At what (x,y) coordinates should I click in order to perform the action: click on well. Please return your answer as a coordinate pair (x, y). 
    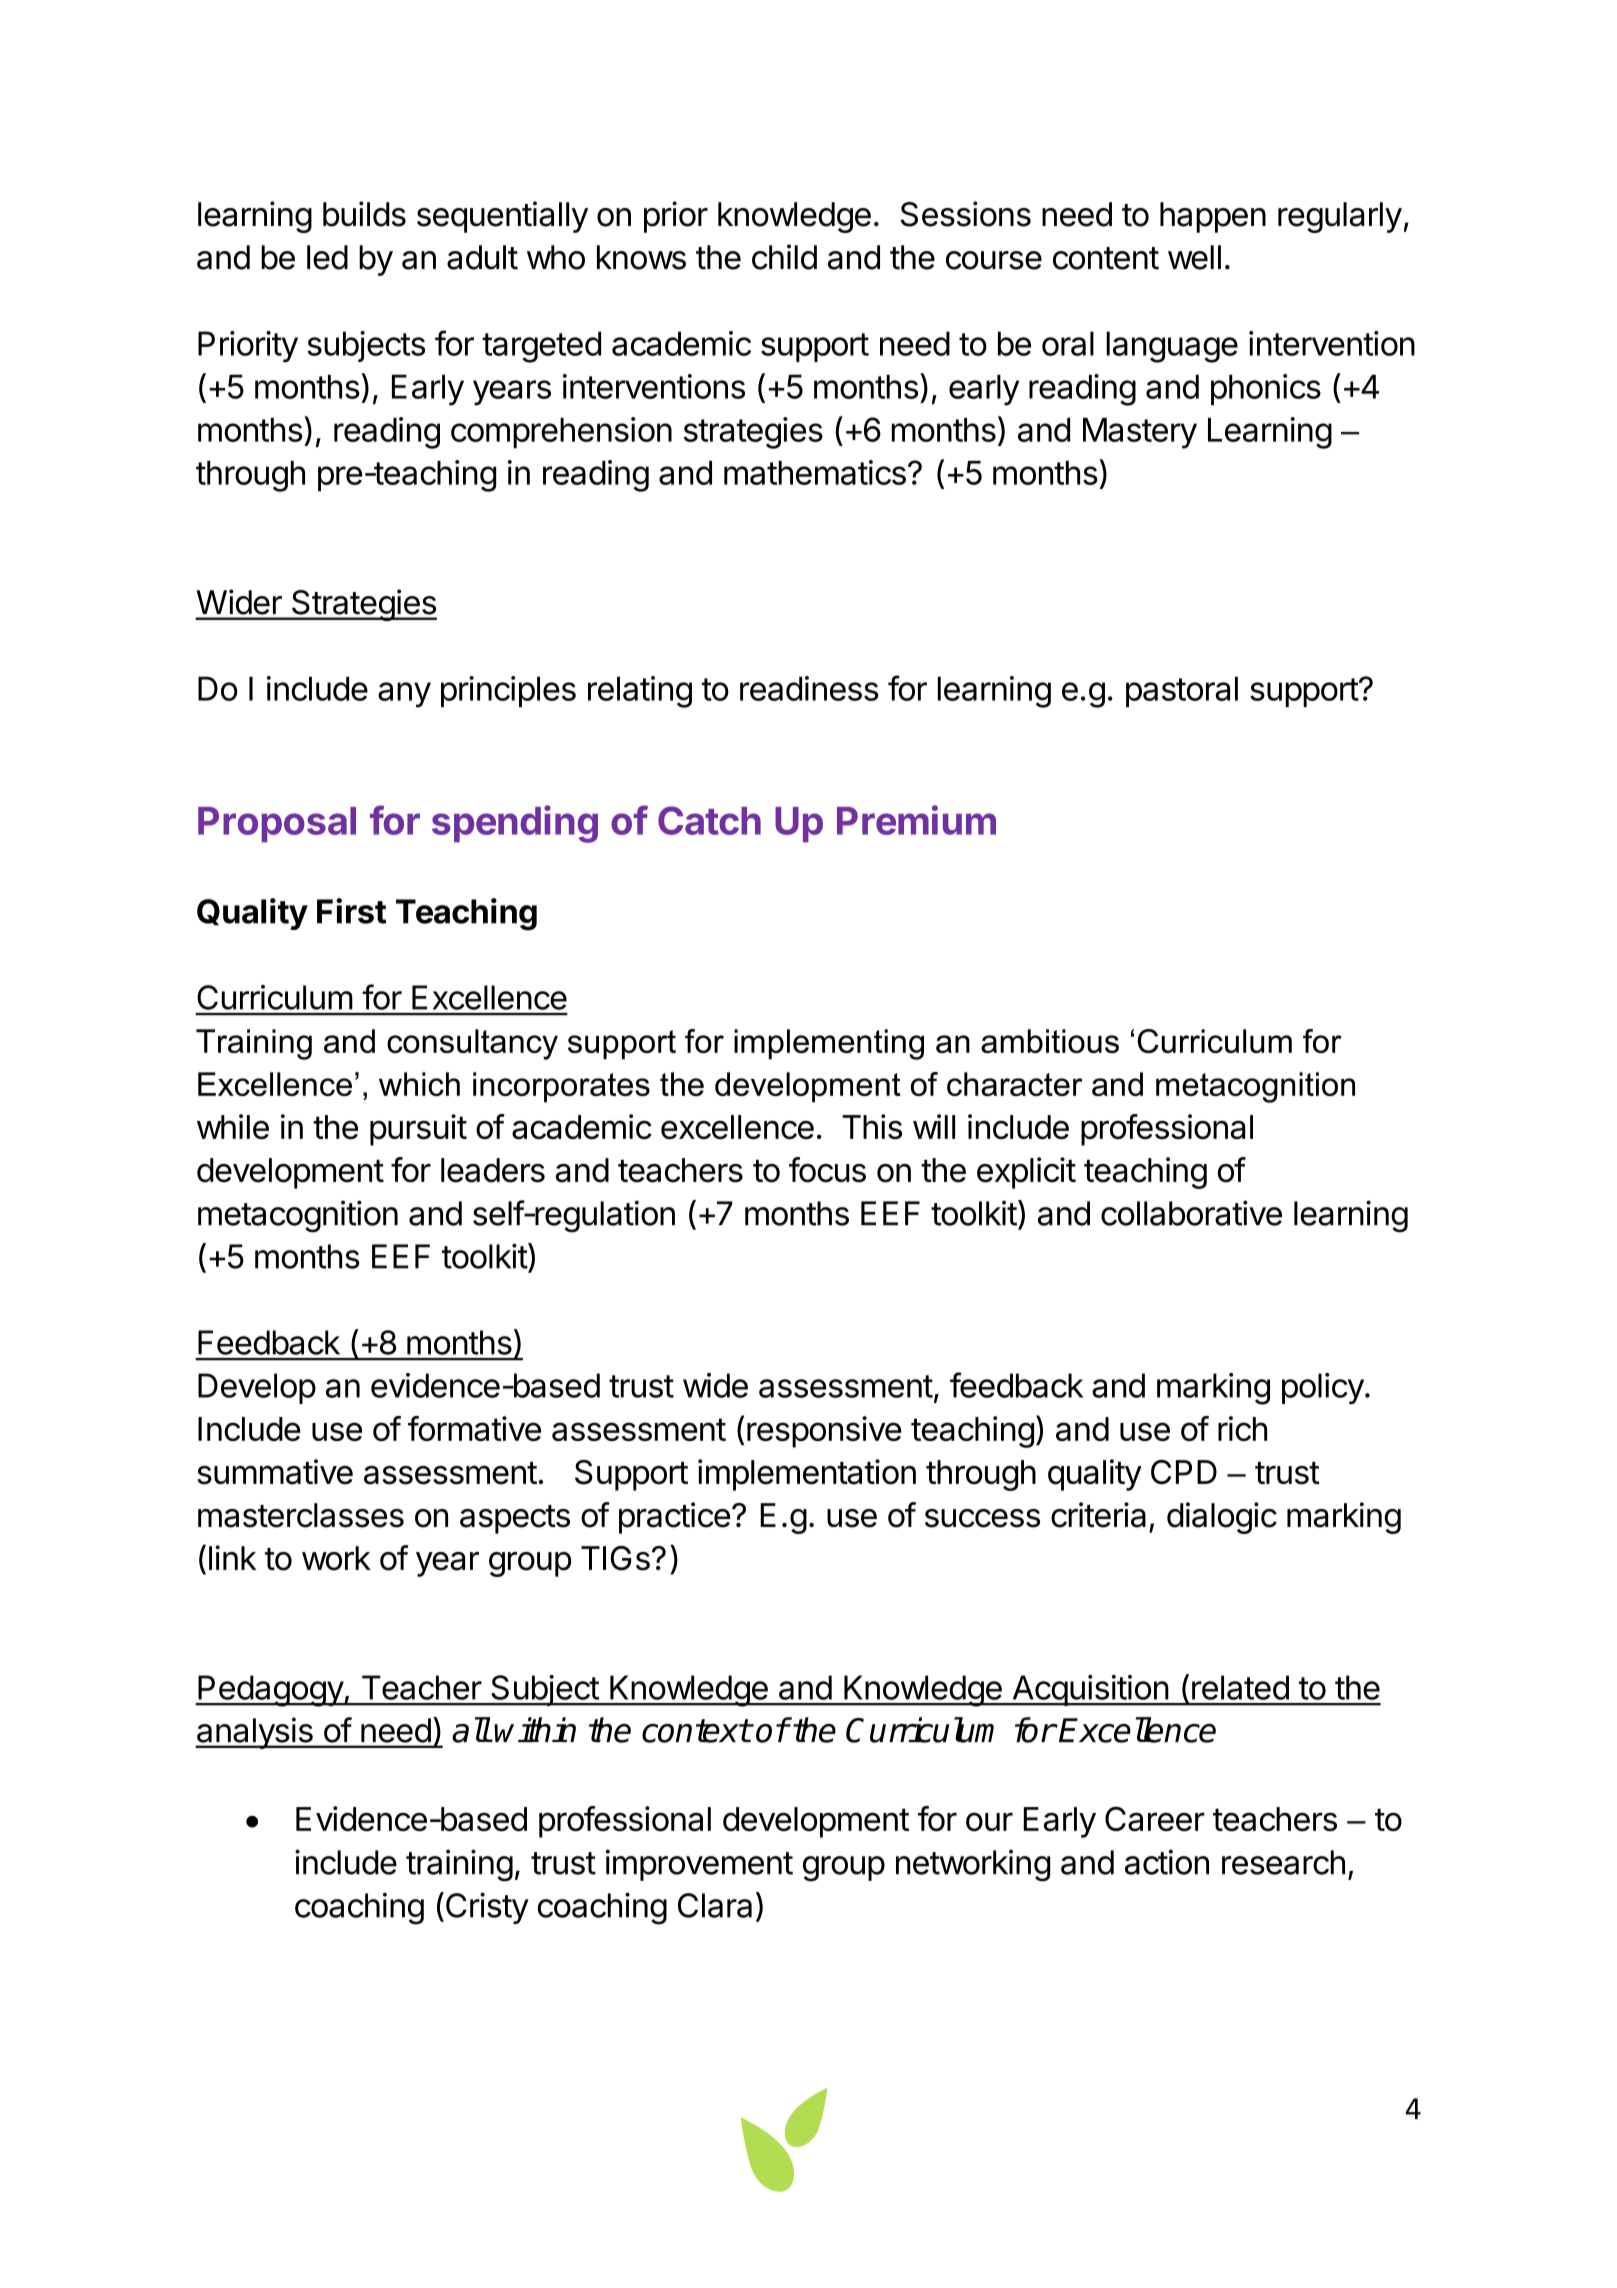
    Looking at the image, I should click on (1194, 257).
